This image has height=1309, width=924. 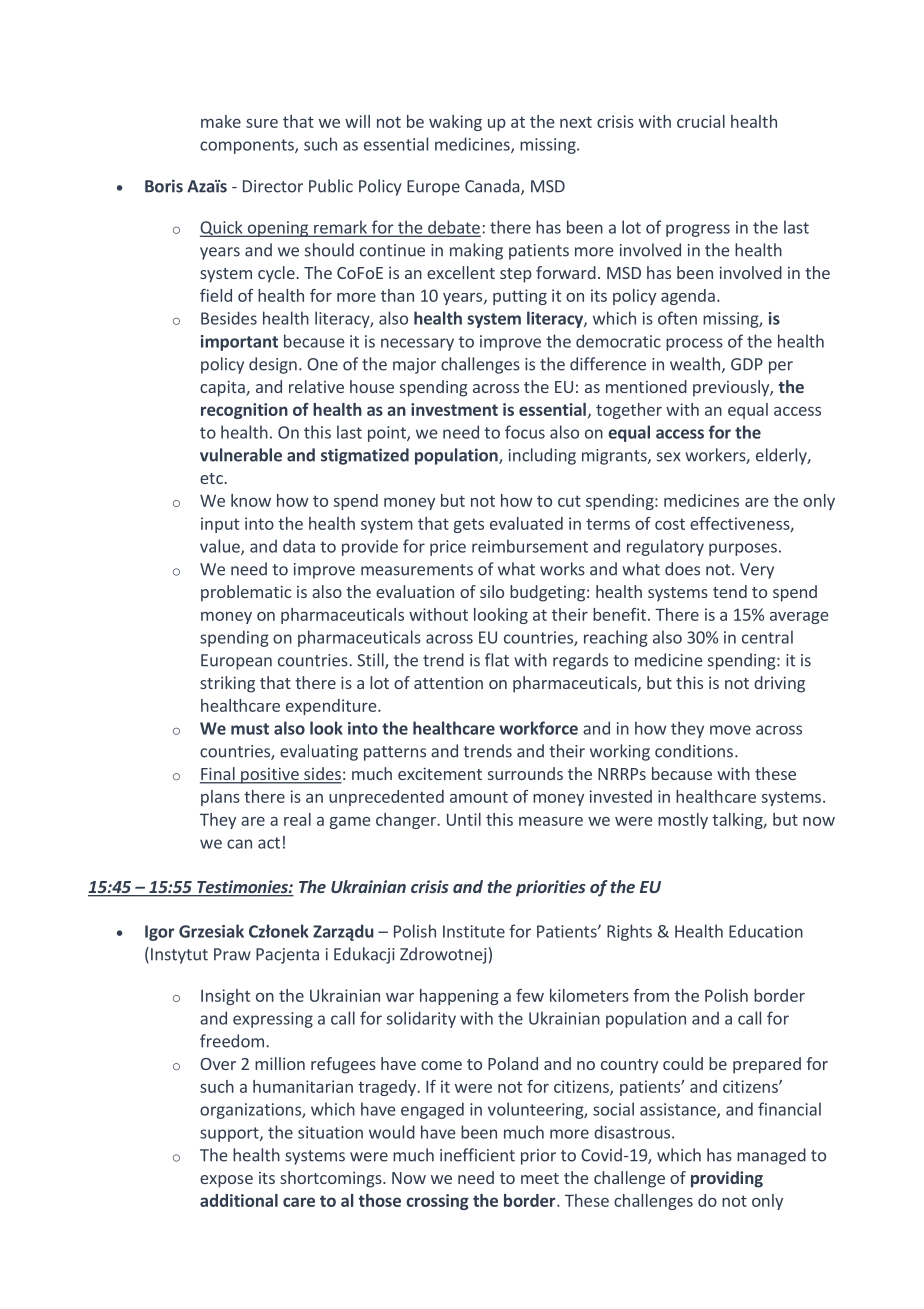 What do you see at coordinates (497, 660) in the image?
I see `flat` at bounding box center [497, 660].
